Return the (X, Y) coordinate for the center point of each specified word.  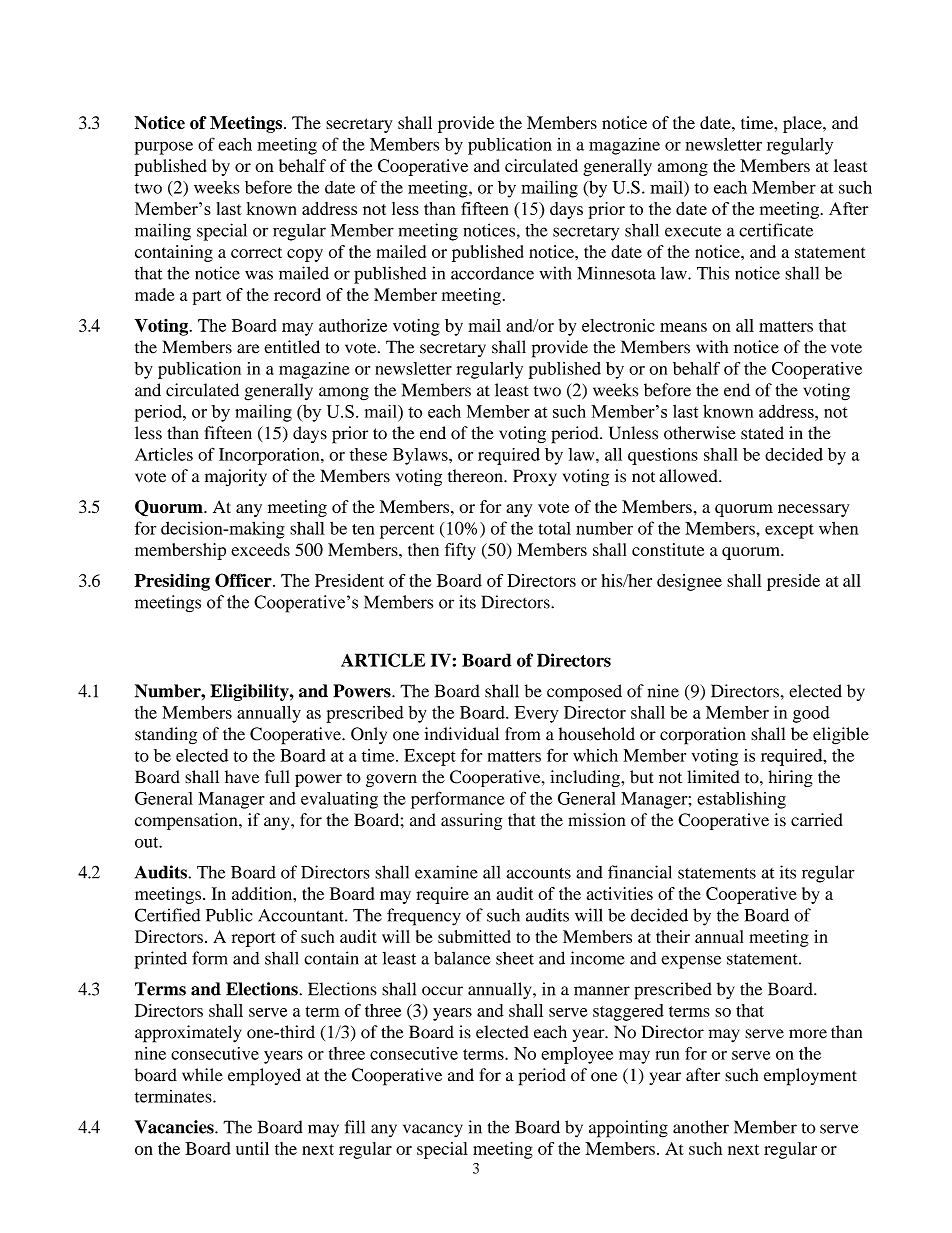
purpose (164, 148)
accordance (492, 273)
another (701, 1127)
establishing (741, 800)
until (252, 1148)
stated (762, 433)
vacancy (433, 1130)
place (803, 124)
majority (236, 477)
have (242, 777)
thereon (476, 476)
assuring (471, 821)
